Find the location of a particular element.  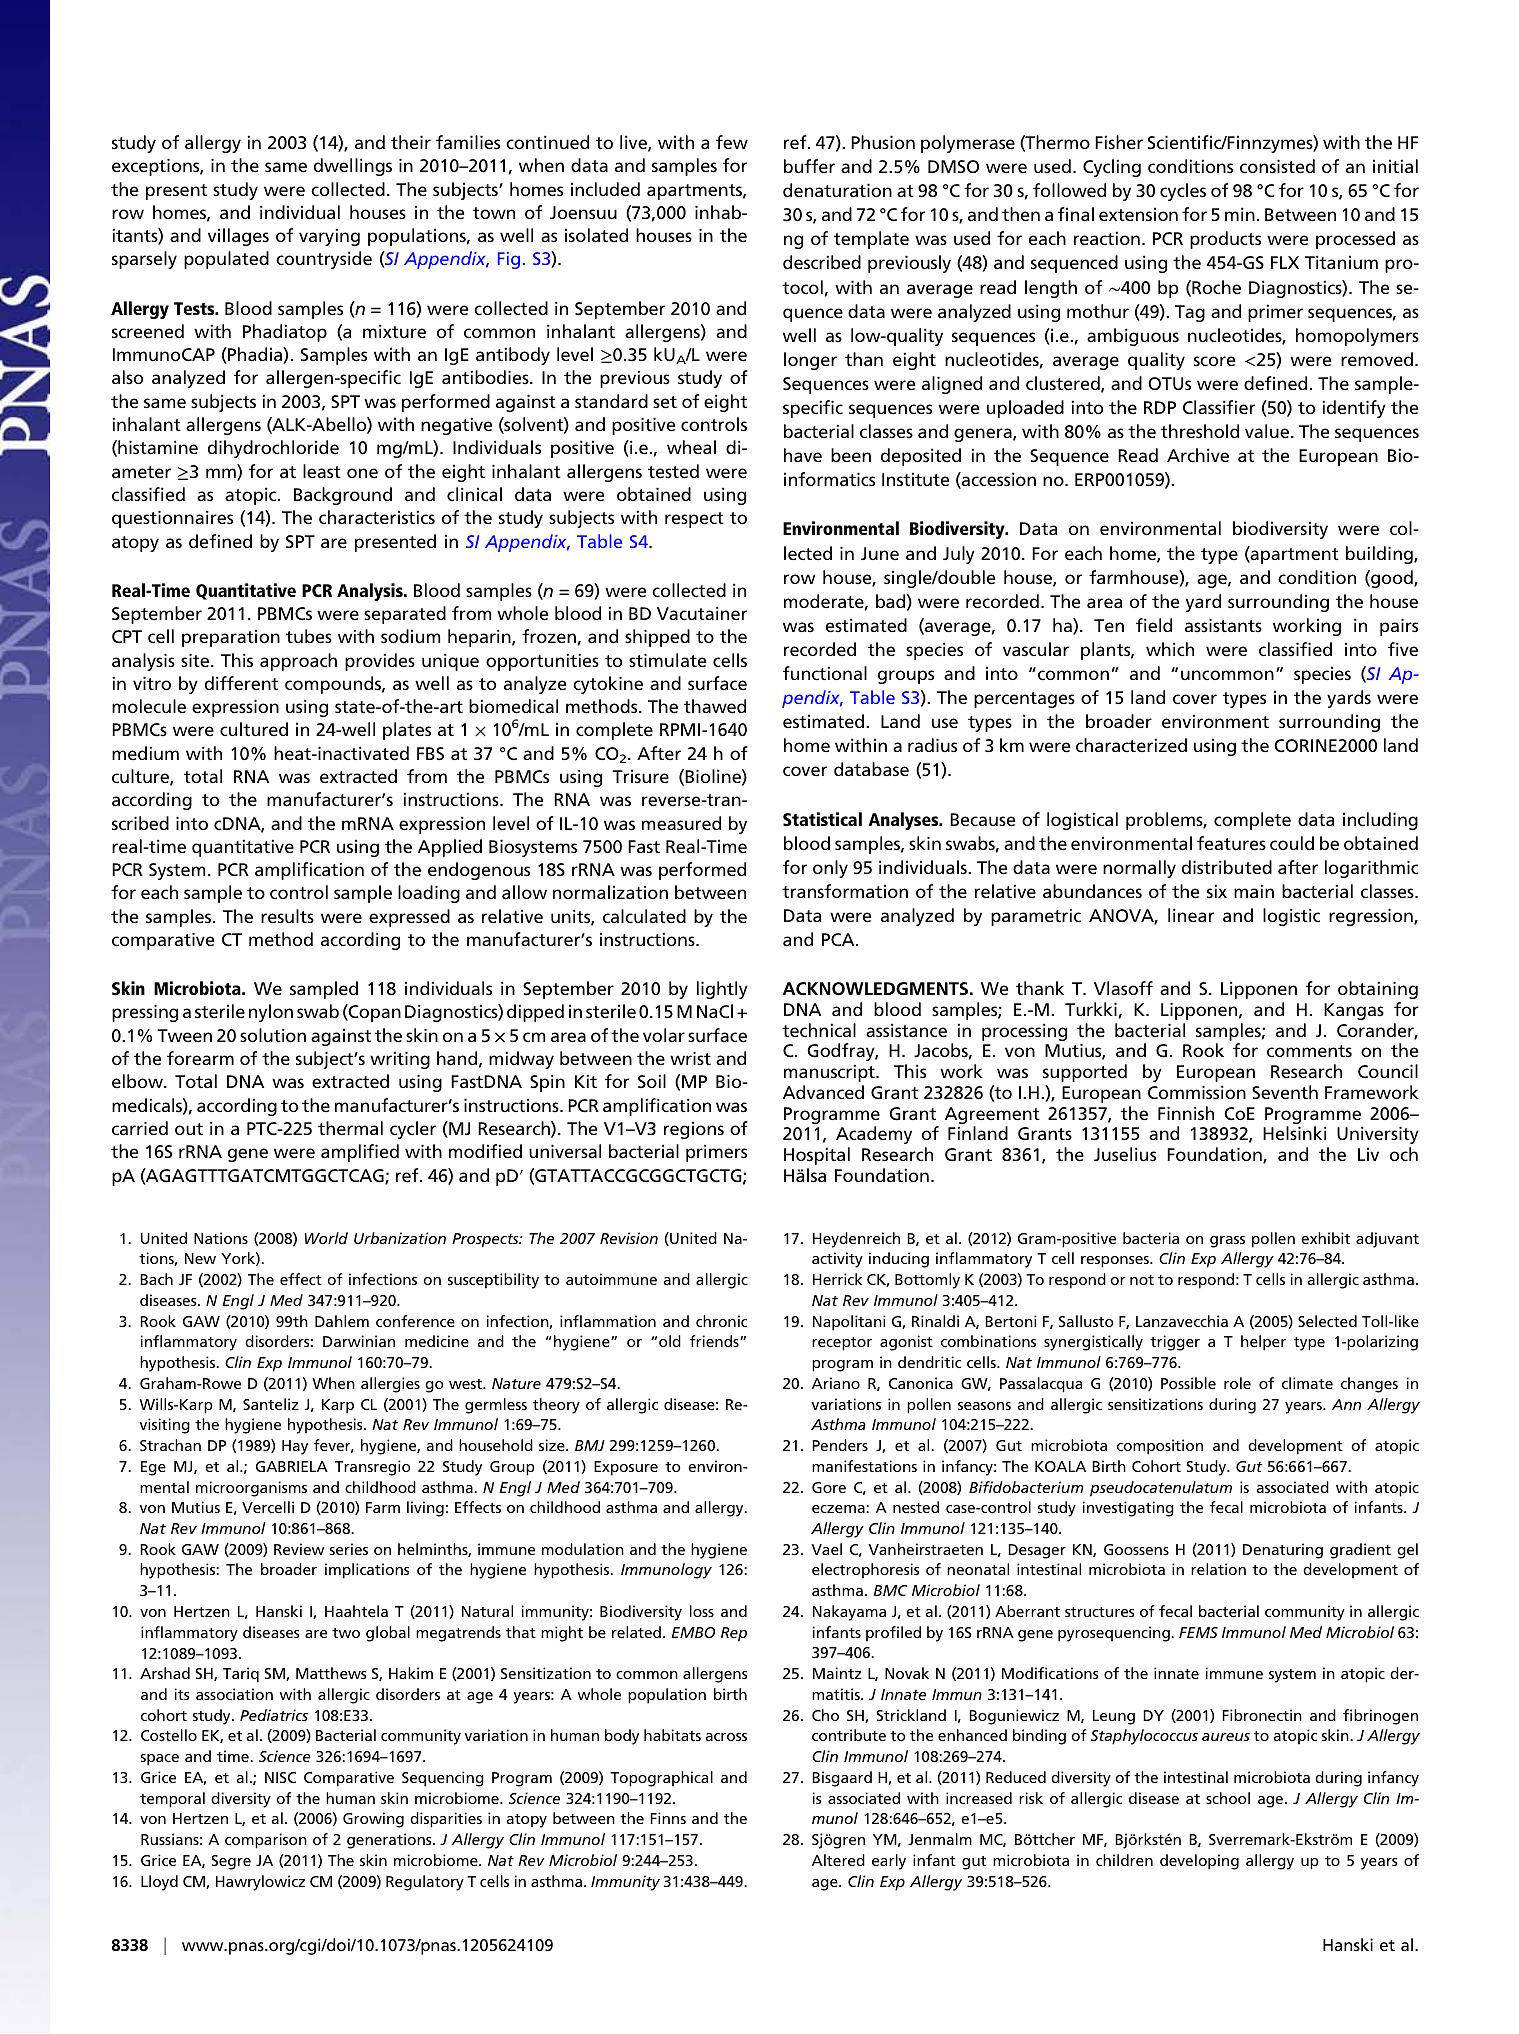

comparison is located at coordinates (266, 1841).
